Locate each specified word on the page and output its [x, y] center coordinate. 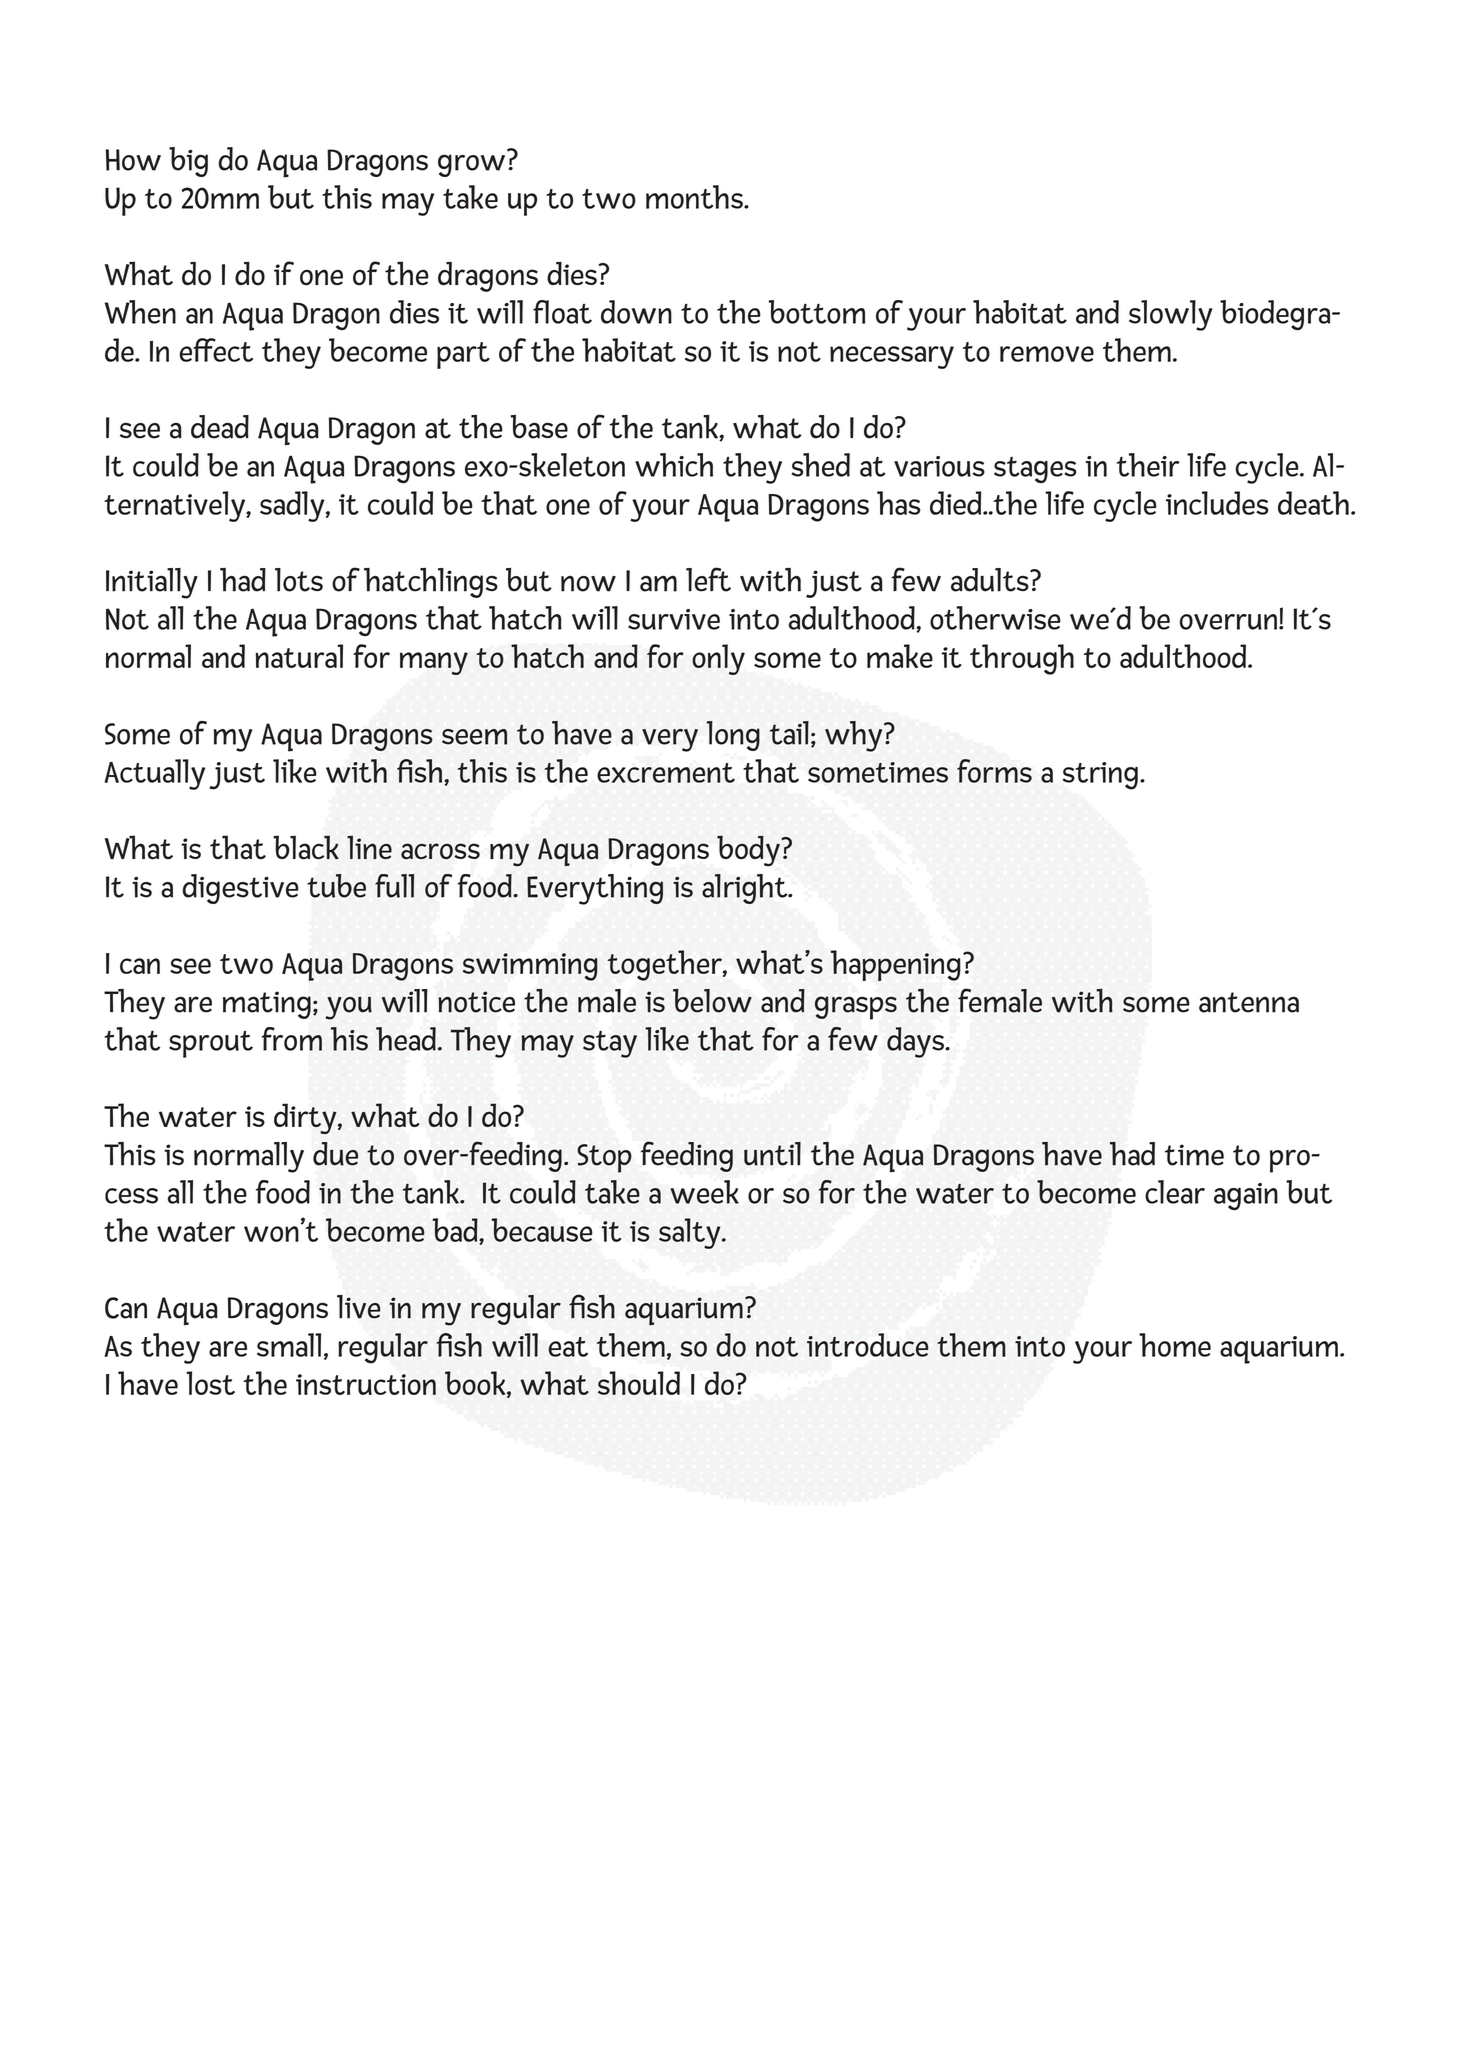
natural [299, 656]
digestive [240, 889]
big [188, 162]
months [695, 197]
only [718, 659]
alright [746, 889]
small [289, 1345]
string [1100, 776]
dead [220, 427]
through [1022, 659]
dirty [306, 1118]
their [1148, 465]
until [772, 1154]
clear [1175, 1192]
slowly [1171, 315]
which [674, 465]
